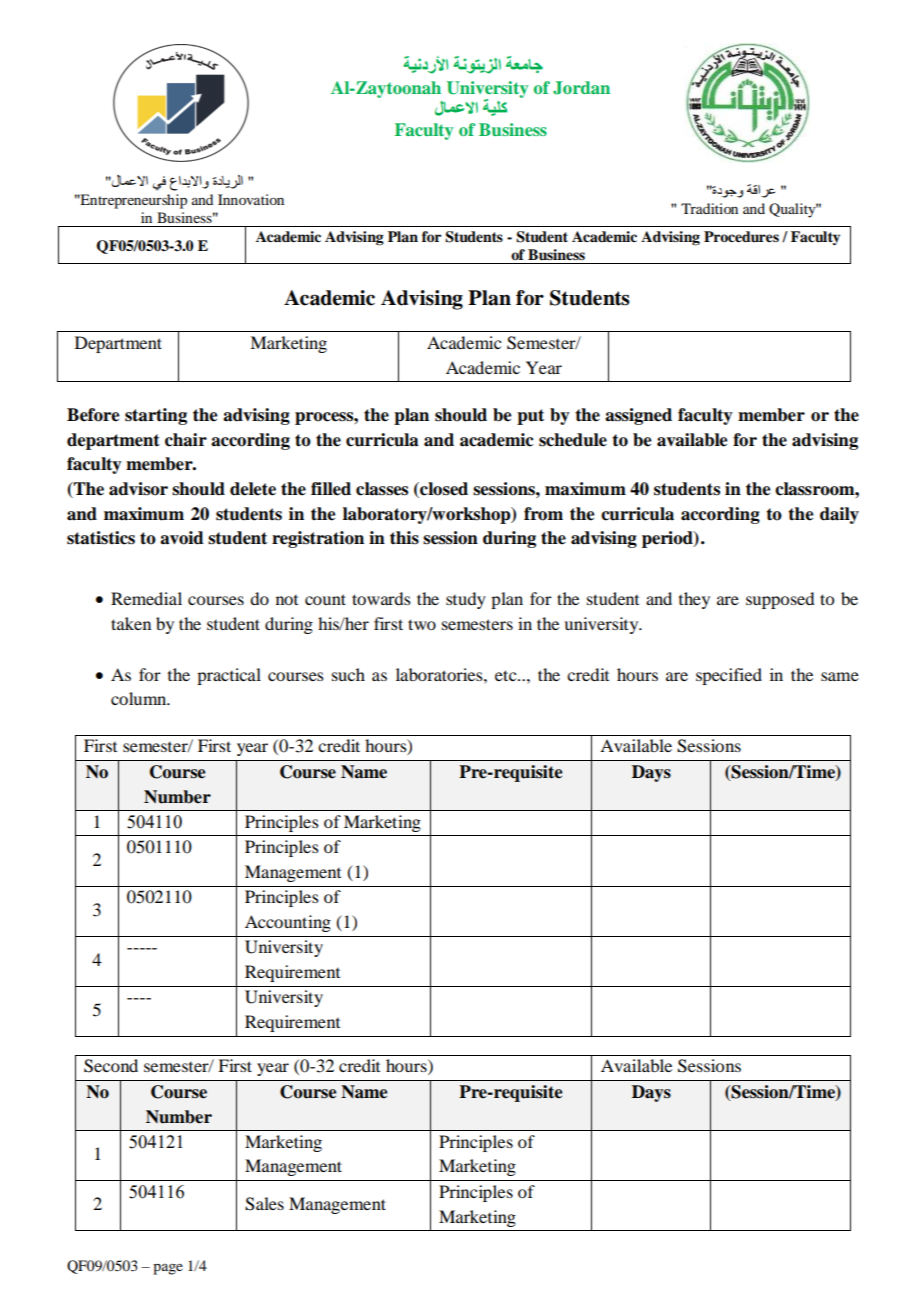 The image size is (924, 1308). What do you see at coordinates (156, 416) in the document?
I see `starting` at bounding box center [156, 416].
